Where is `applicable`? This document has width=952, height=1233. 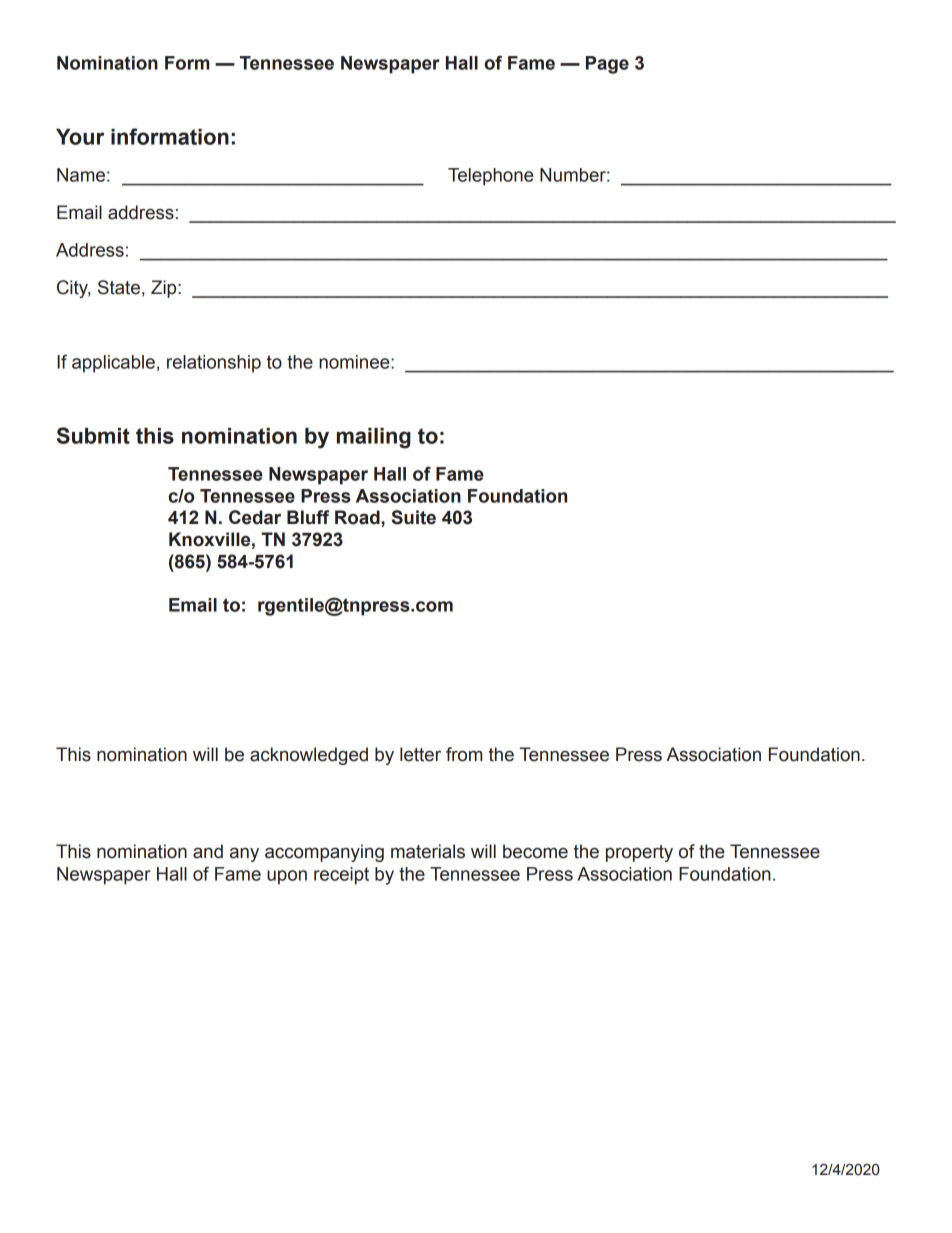
applicable is located at coordinates (113, 364).
